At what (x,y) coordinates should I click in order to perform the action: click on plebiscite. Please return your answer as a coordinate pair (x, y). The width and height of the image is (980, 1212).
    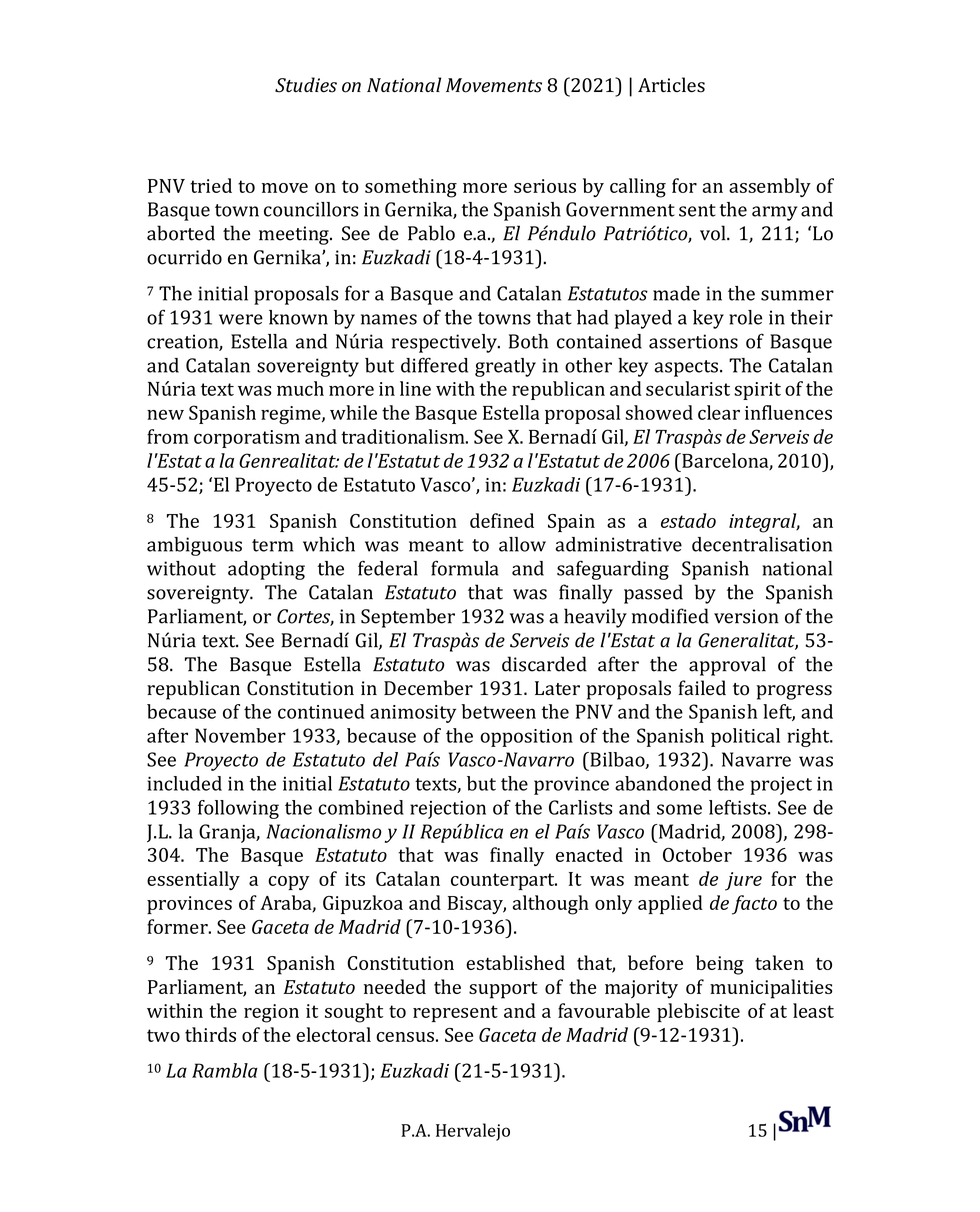
    Looking at the image, I should click on (698, 1012).
